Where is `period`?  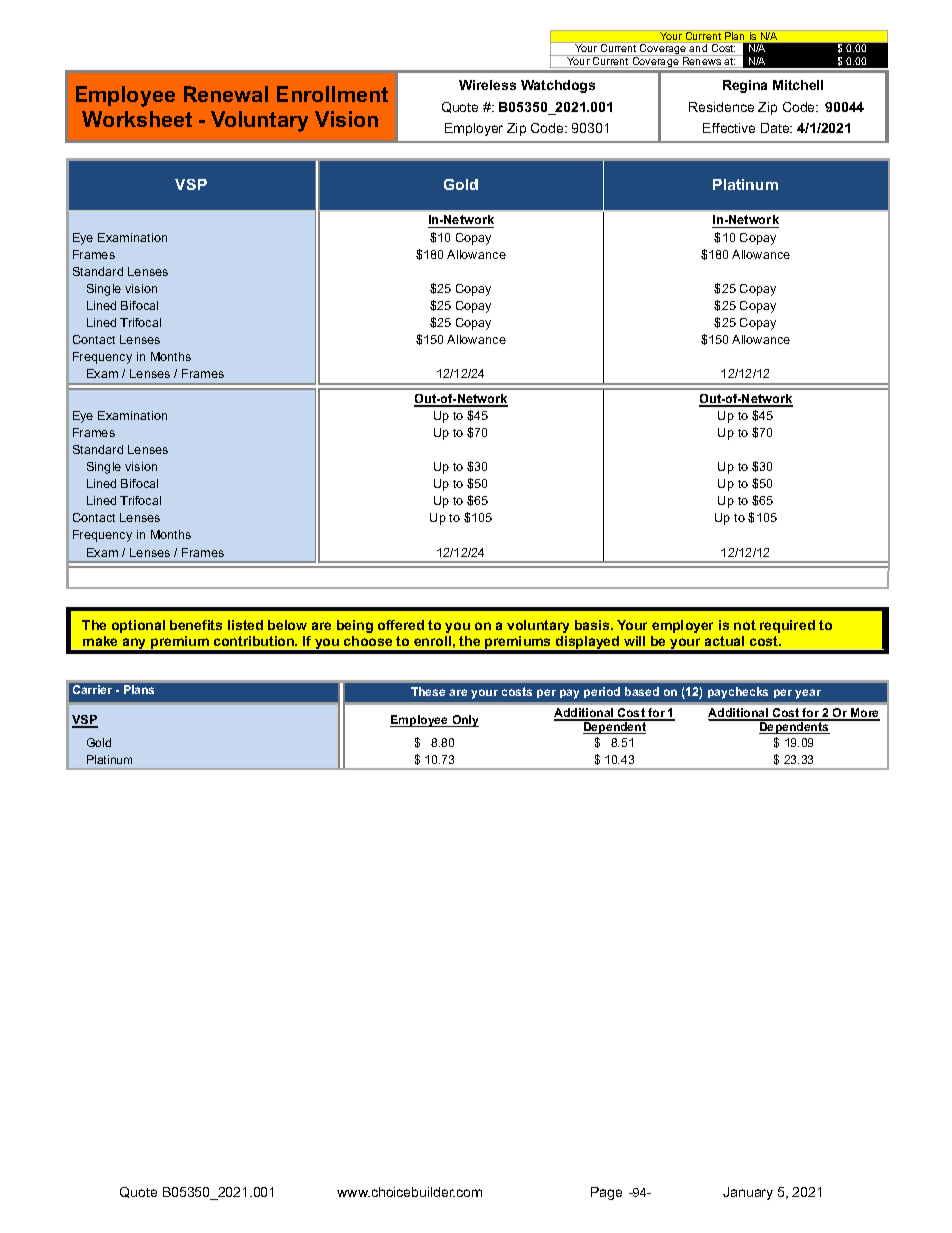 period is located at coordinates (602, 692).
